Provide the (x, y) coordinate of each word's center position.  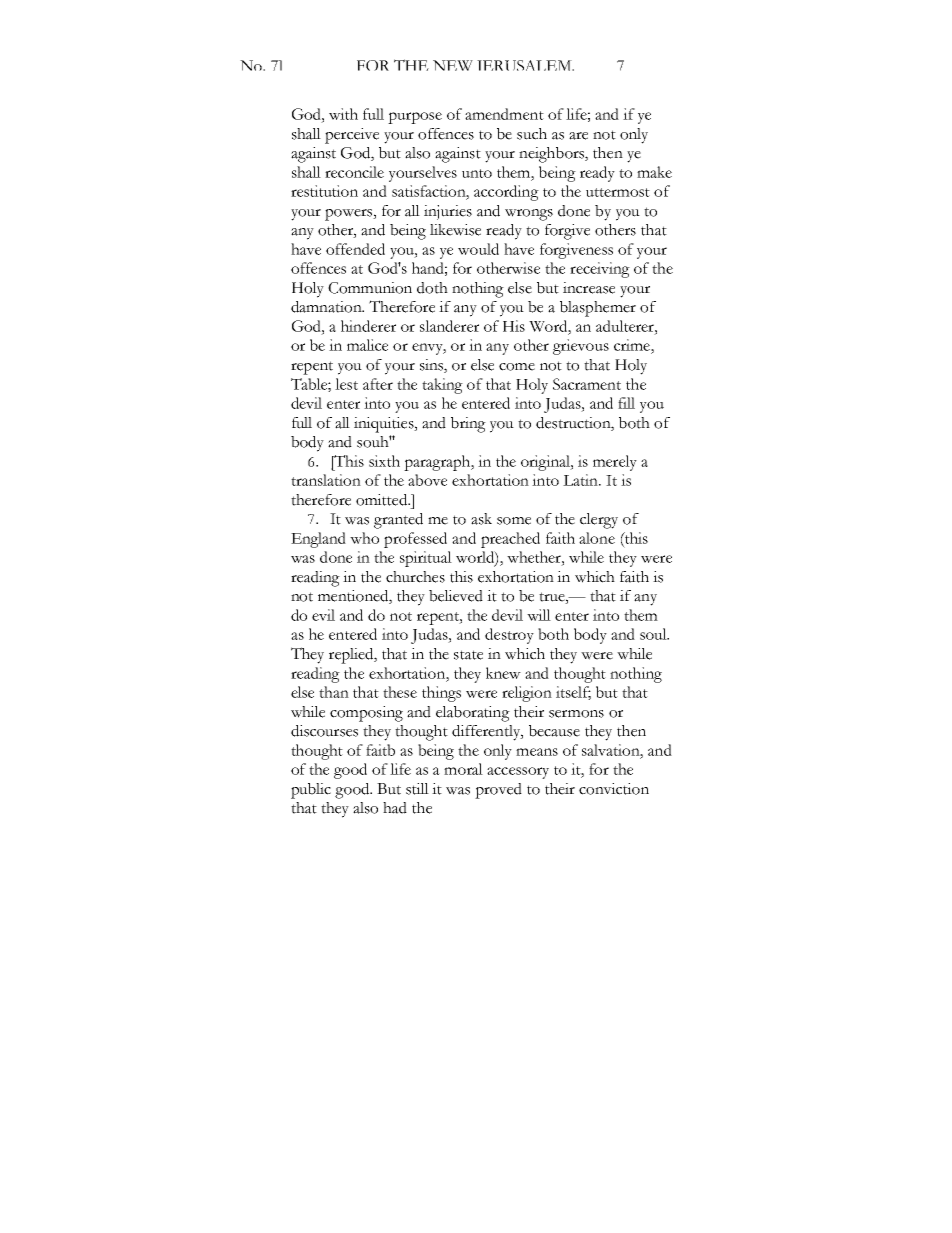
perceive (352, 136)
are (578, 136)
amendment (504, 114)
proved (498, 791)
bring (468, 425)
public (311, 791)
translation (326, 480)
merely (615, 463)
